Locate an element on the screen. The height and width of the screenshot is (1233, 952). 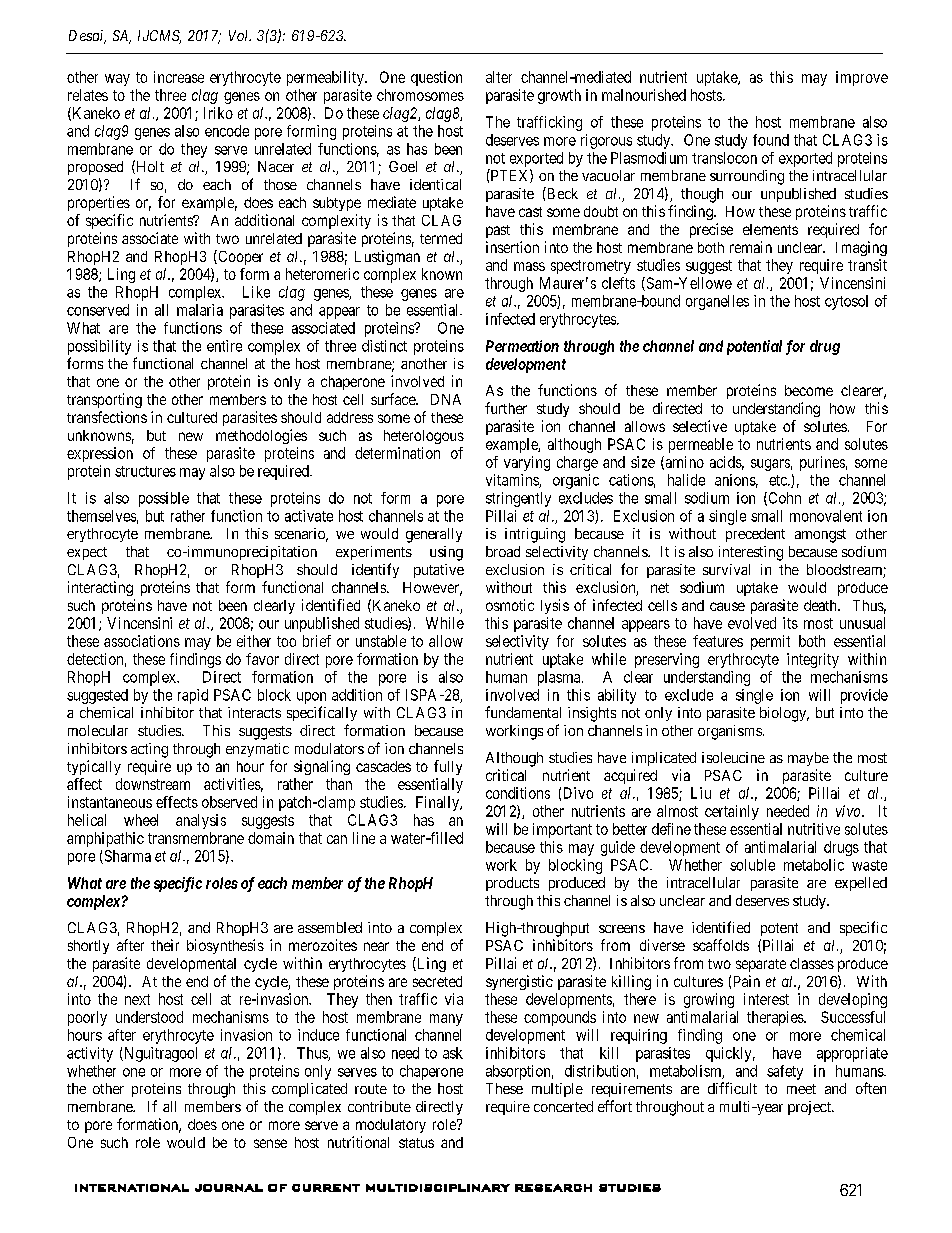
increase is located at coordinates (179, 77).
